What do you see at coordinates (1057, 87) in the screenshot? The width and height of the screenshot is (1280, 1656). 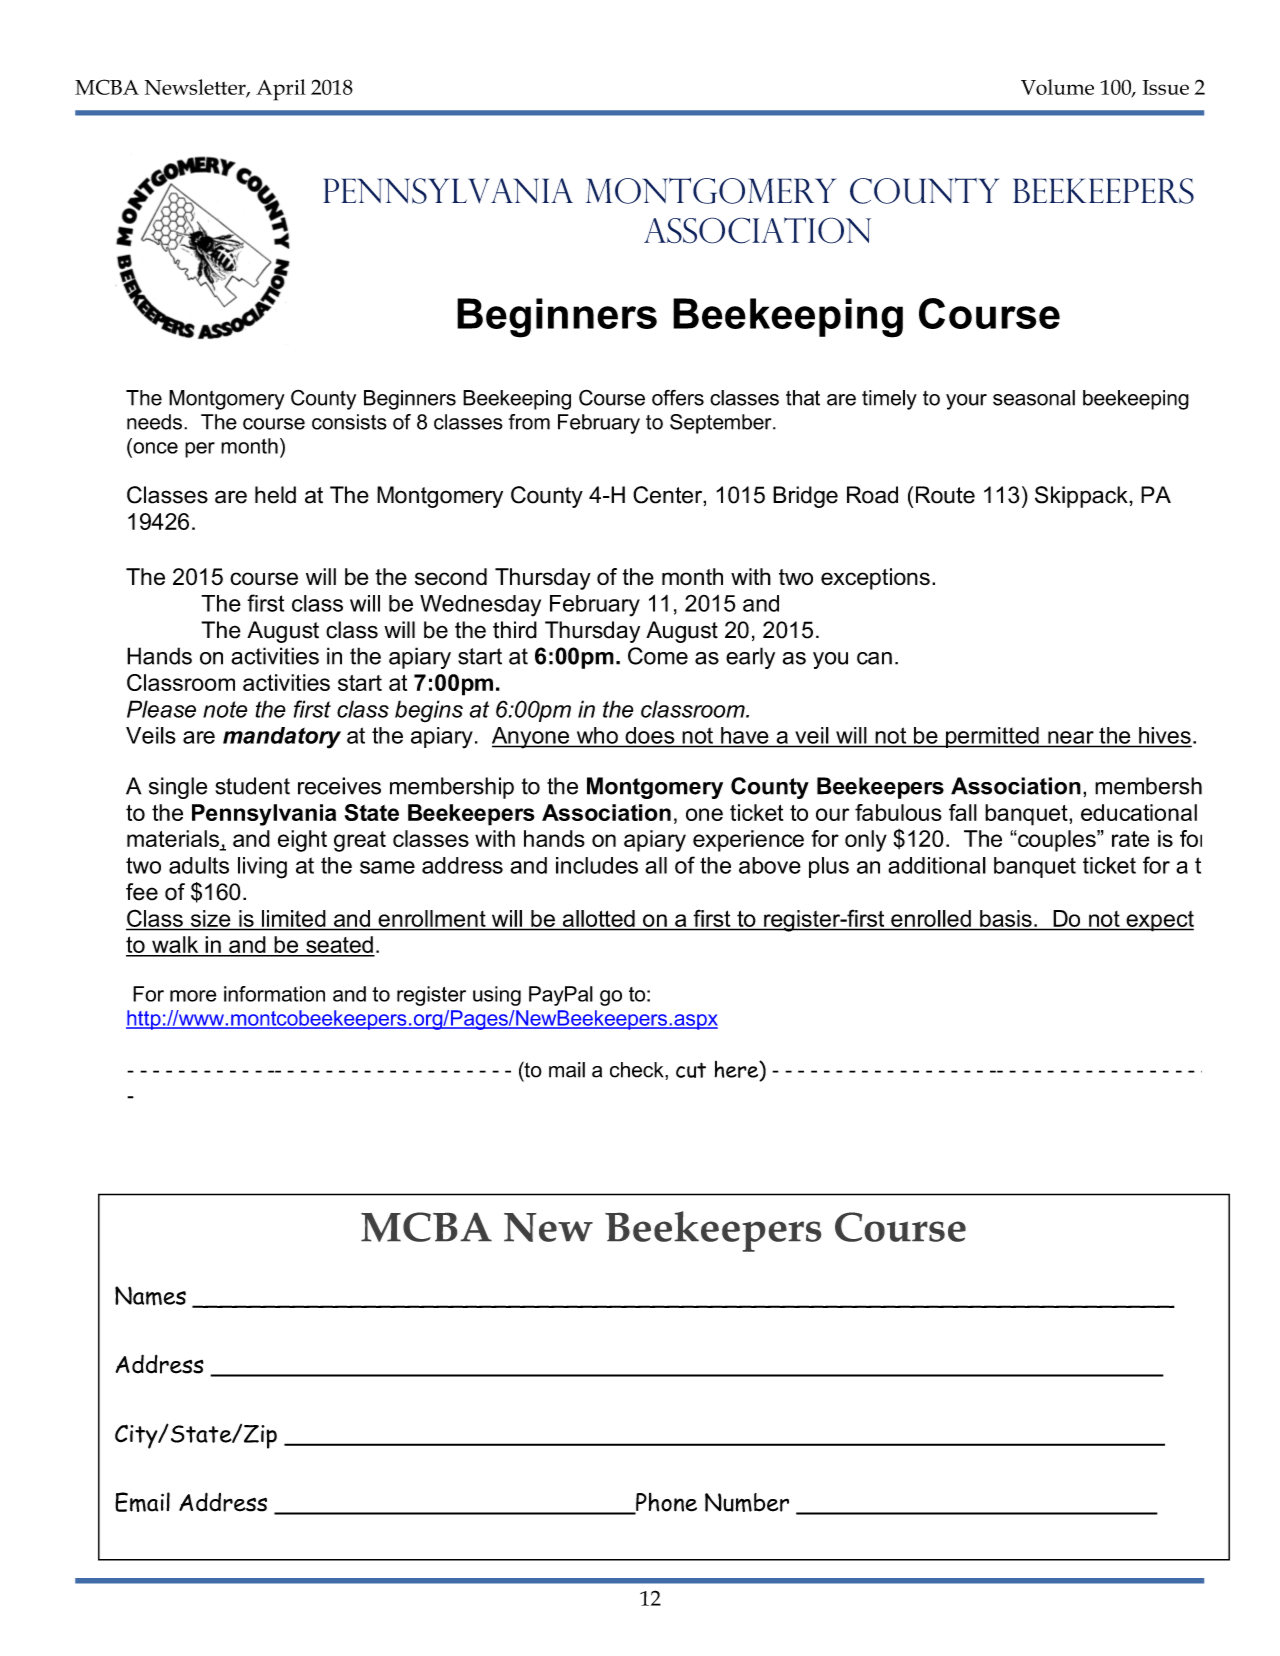 I see `Volume` at bounding box center [1057, 87].
